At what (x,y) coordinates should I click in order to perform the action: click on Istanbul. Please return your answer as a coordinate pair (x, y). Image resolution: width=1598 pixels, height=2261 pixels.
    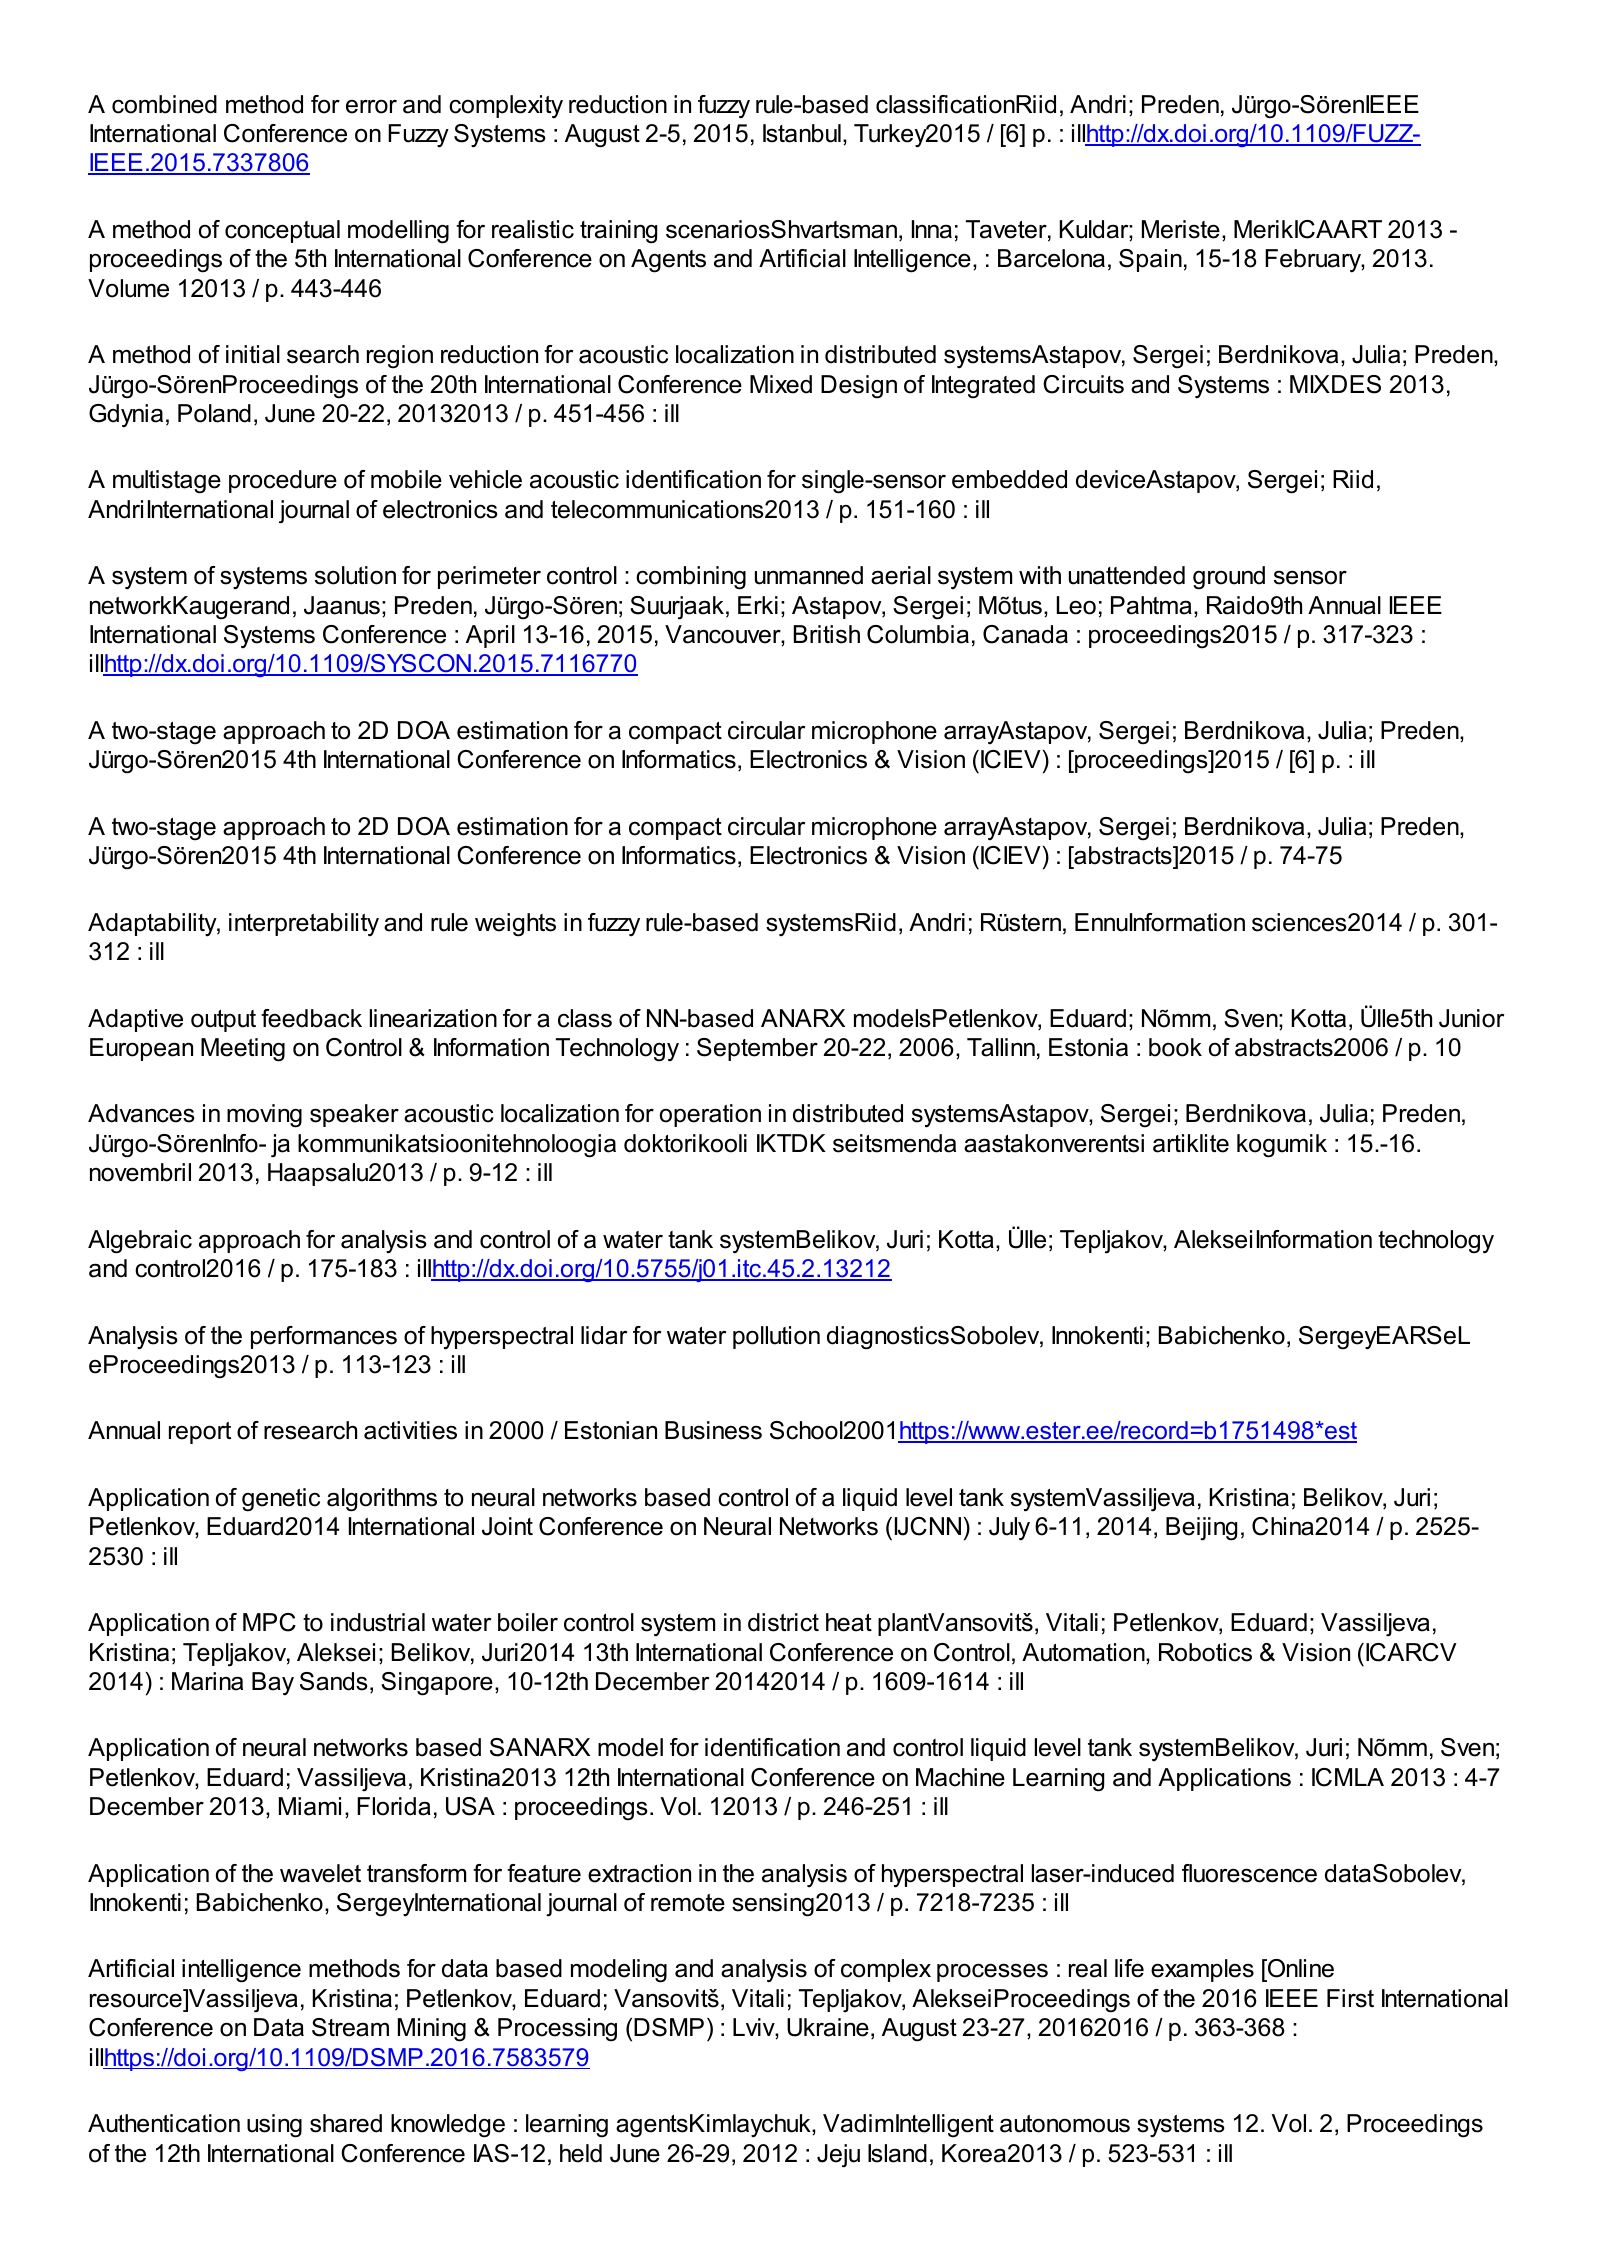
    Looking at the image, I should click on (802, 133).
